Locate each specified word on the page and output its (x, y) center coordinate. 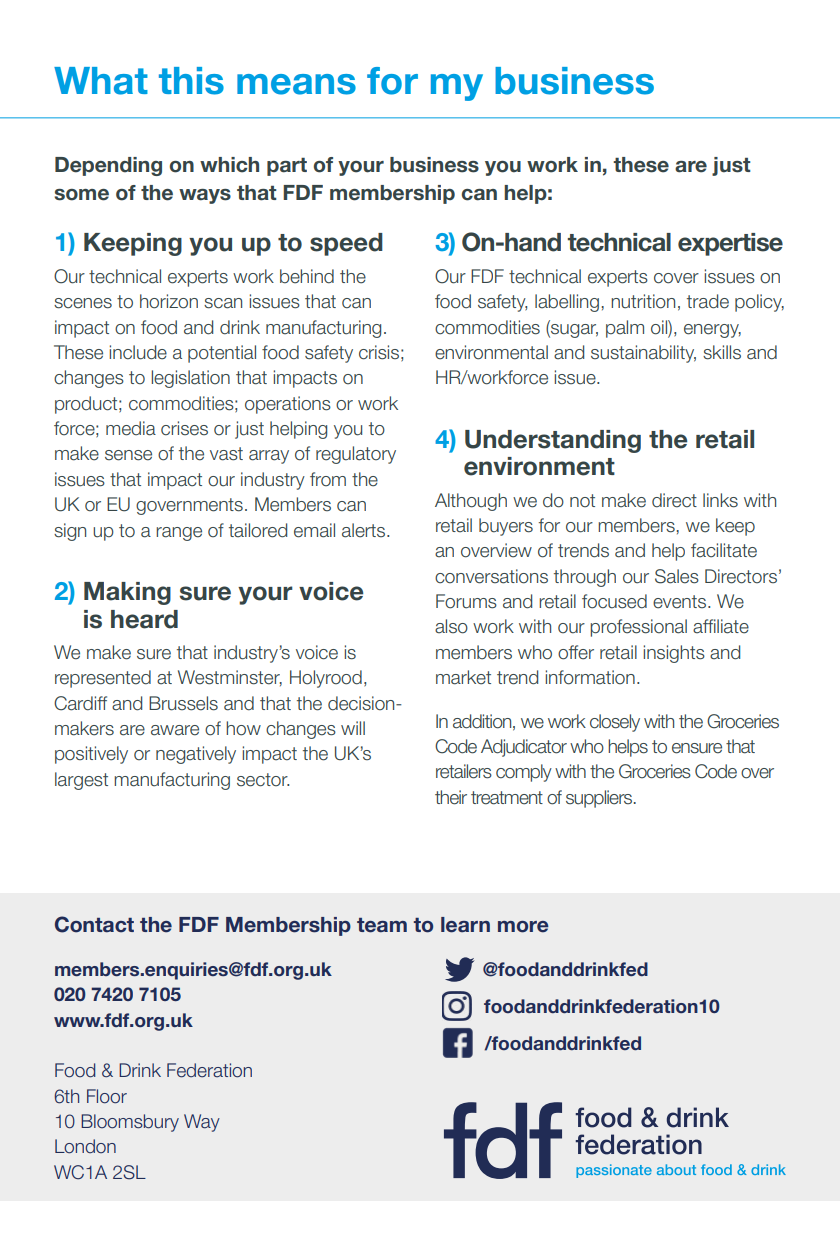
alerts (365, 530)
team (382, 925)
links (720, 500)
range (179, 534)
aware (175, 730)
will (353, 728)
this (191, 81)
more (523, 927)
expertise (730, 244)
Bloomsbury (130, 1123)
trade (708, 301)
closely (615, 723)
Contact (94, 924)
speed (346, 244)
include (138, 352)
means (296, 84)
